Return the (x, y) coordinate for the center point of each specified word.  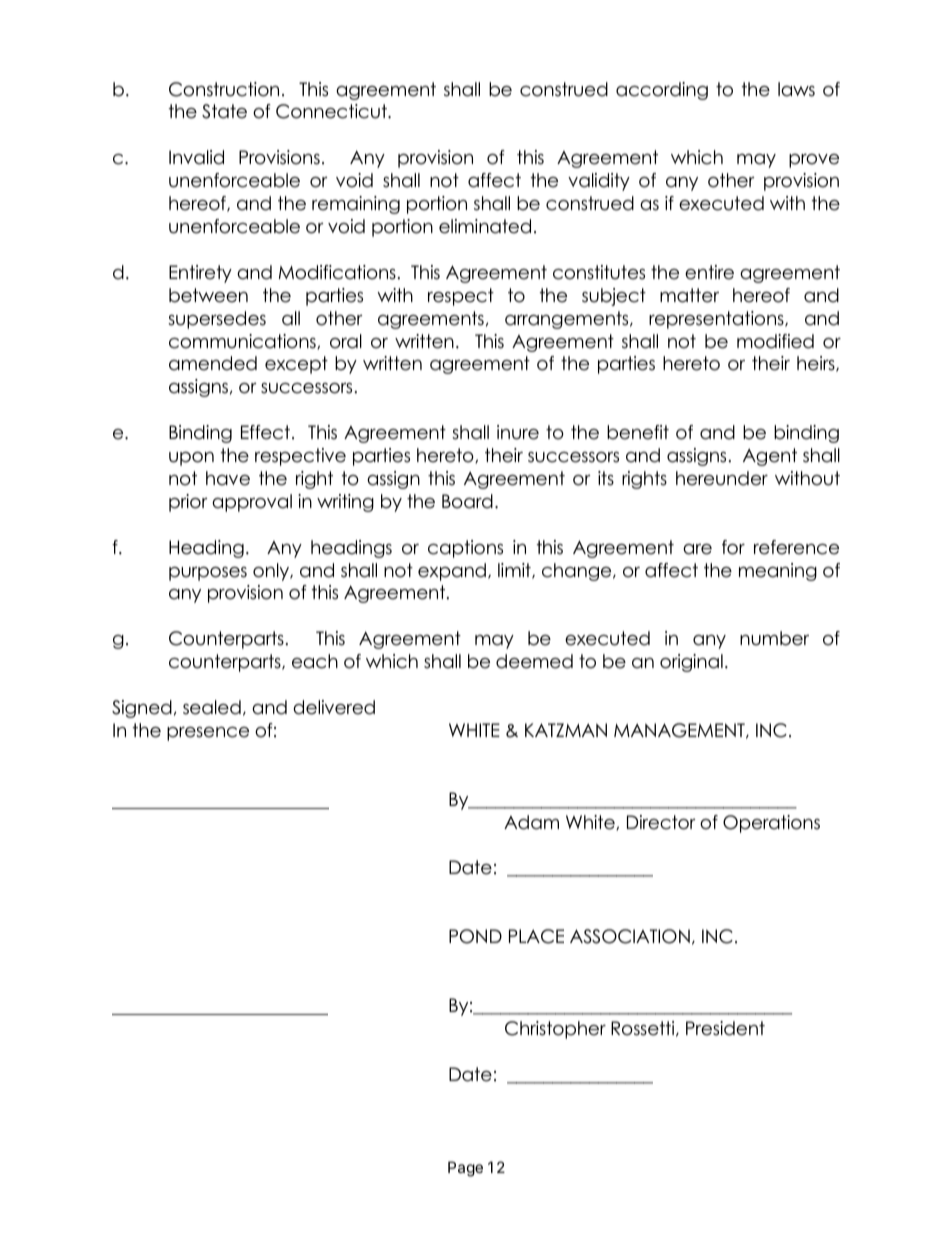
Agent (770, 457)
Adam (531, 822)
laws (796, 89)
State (224, 111)
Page (465, 1169)
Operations (771, 824)
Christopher (555, 1030)
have (228, 478)
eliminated (485, 226)
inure (518, 432)
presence (208, 734)
